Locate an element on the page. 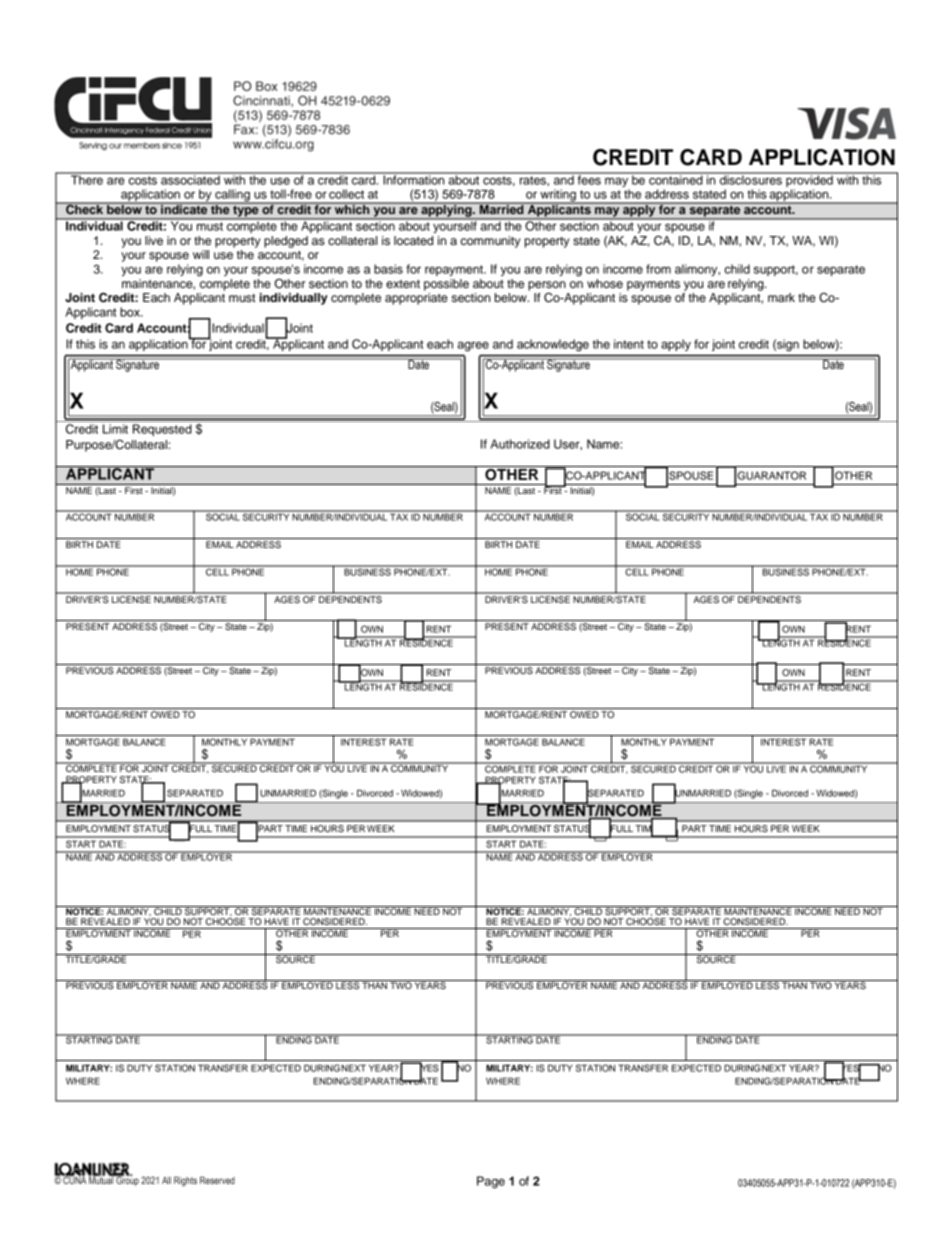 Image resolution: width=952 pixels, height=1233 pixels. intent is located at coordinates (629, 344).
